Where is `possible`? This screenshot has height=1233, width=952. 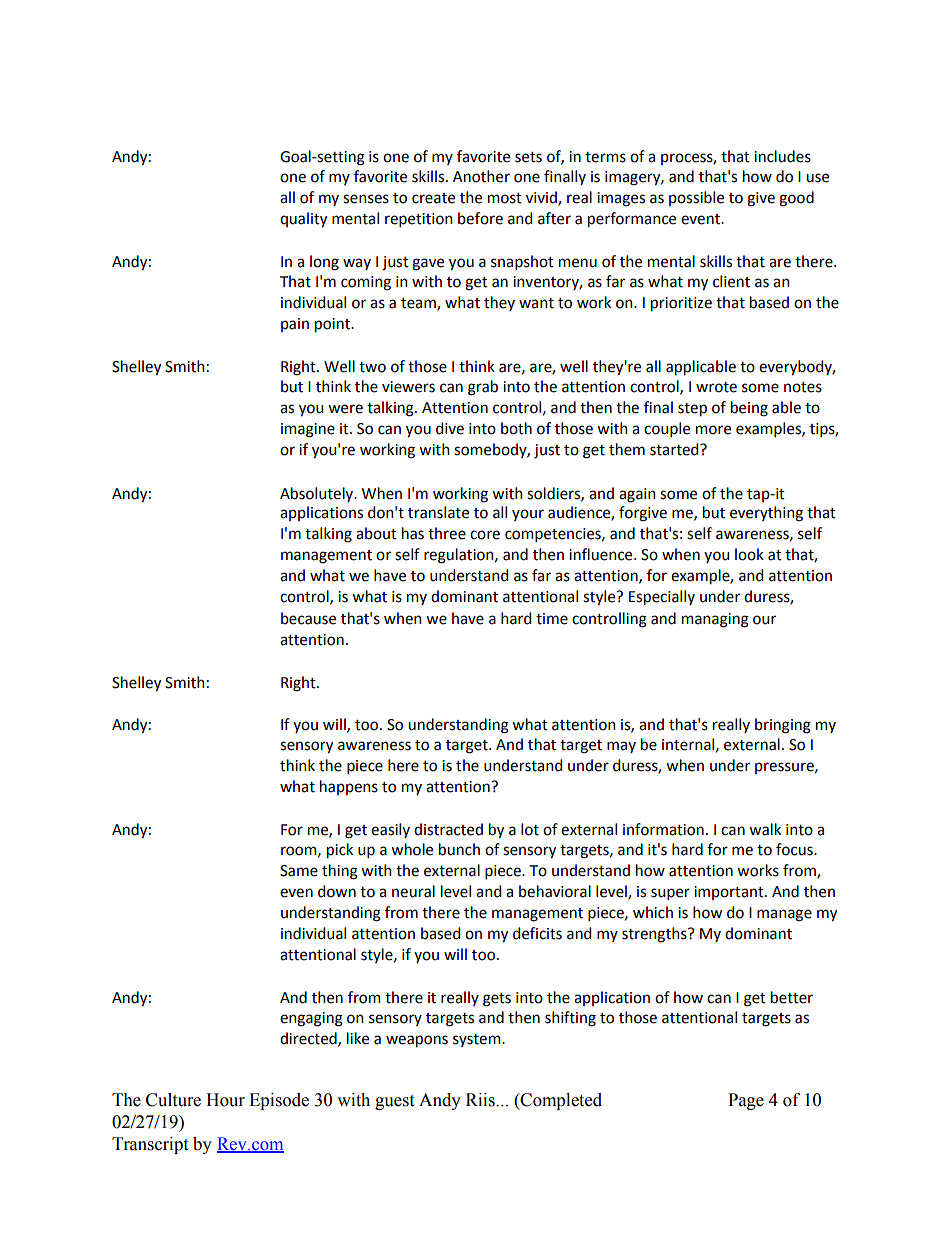
possible is located at coordinates (696, 198).
